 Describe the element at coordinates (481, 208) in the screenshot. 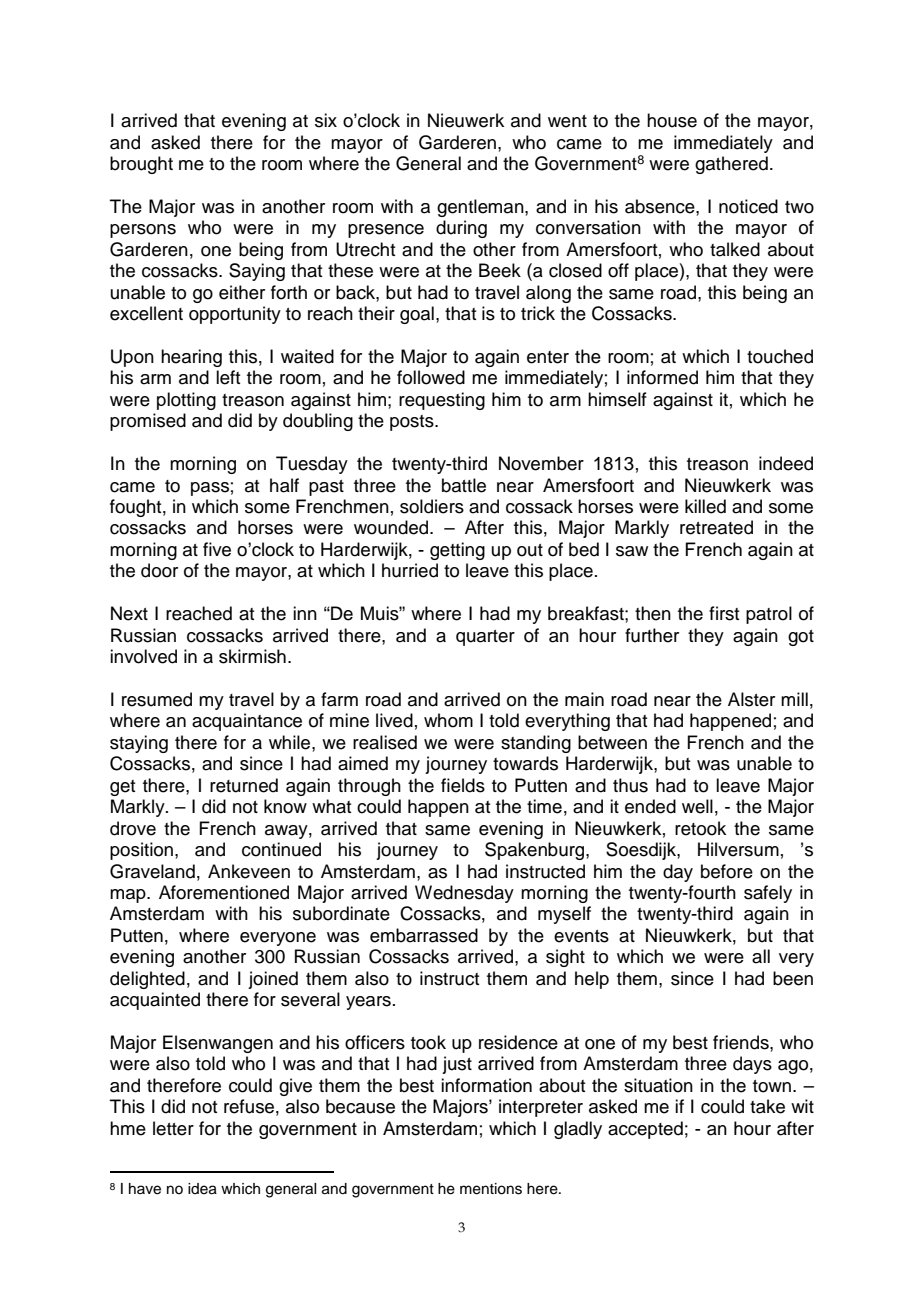

I see `gentleman` at that location.
